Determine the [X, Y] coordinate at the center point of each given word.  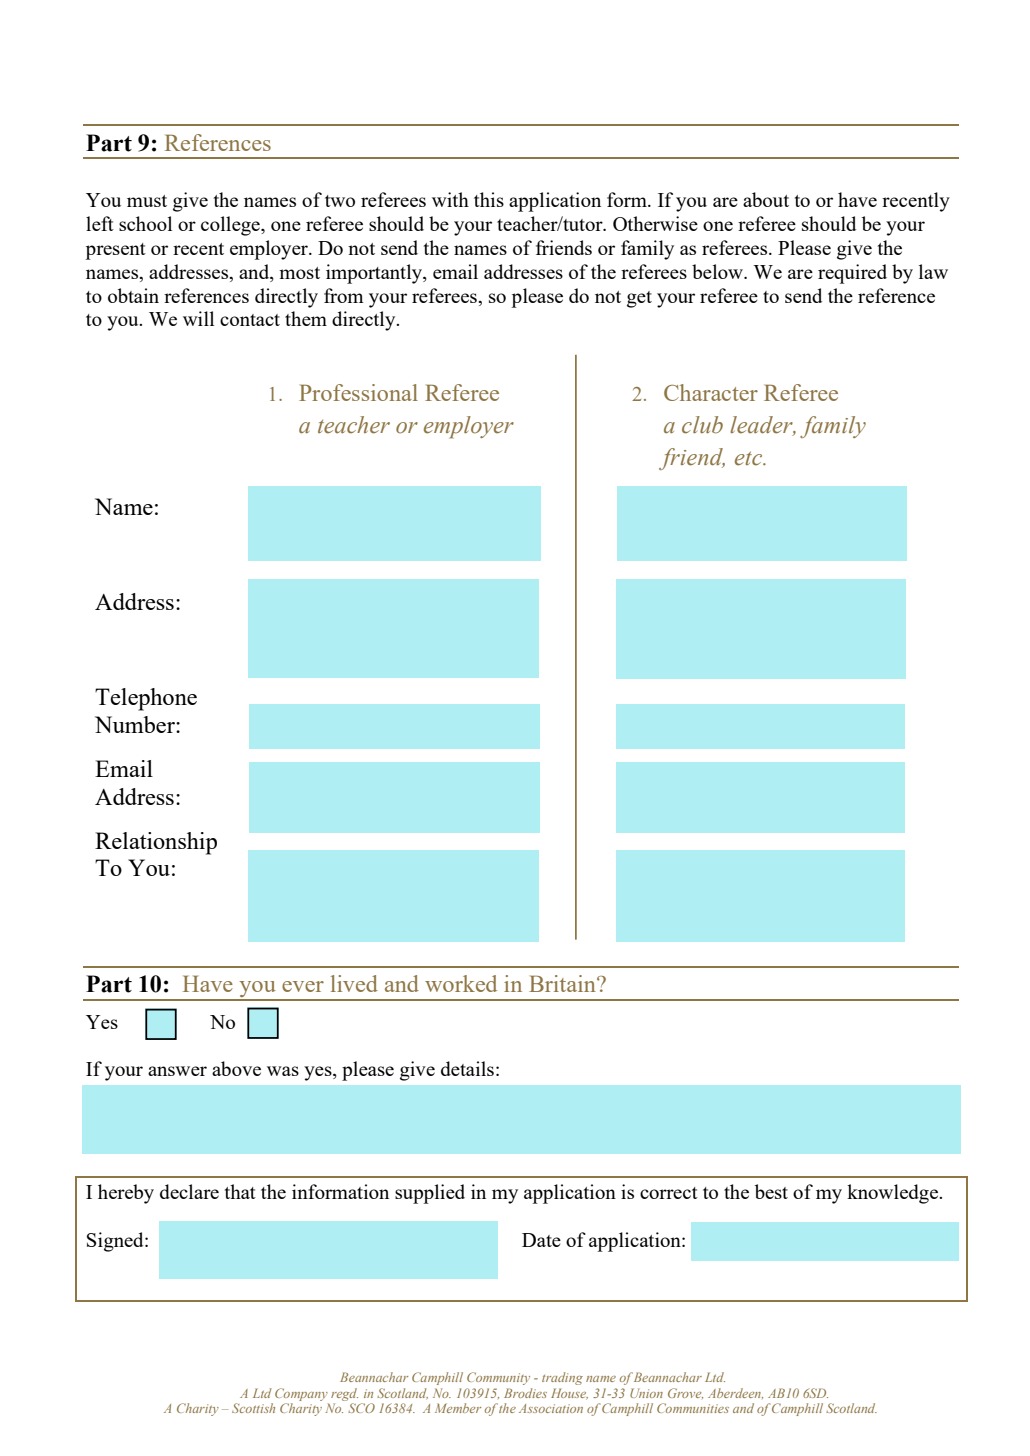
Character [711, 392]
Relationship [156, 843]
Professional [358, 392]
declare [189, 1191]
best [771, 1191]
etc [750, 458]
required [852, 274]
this [489, 199]
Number [136, 724]
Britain [563, 983]
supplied [430, 1194]
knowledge [894, 1194]
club [702, 425]
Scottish [253, 1408]
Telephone [146, 699]
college [231, 226]
